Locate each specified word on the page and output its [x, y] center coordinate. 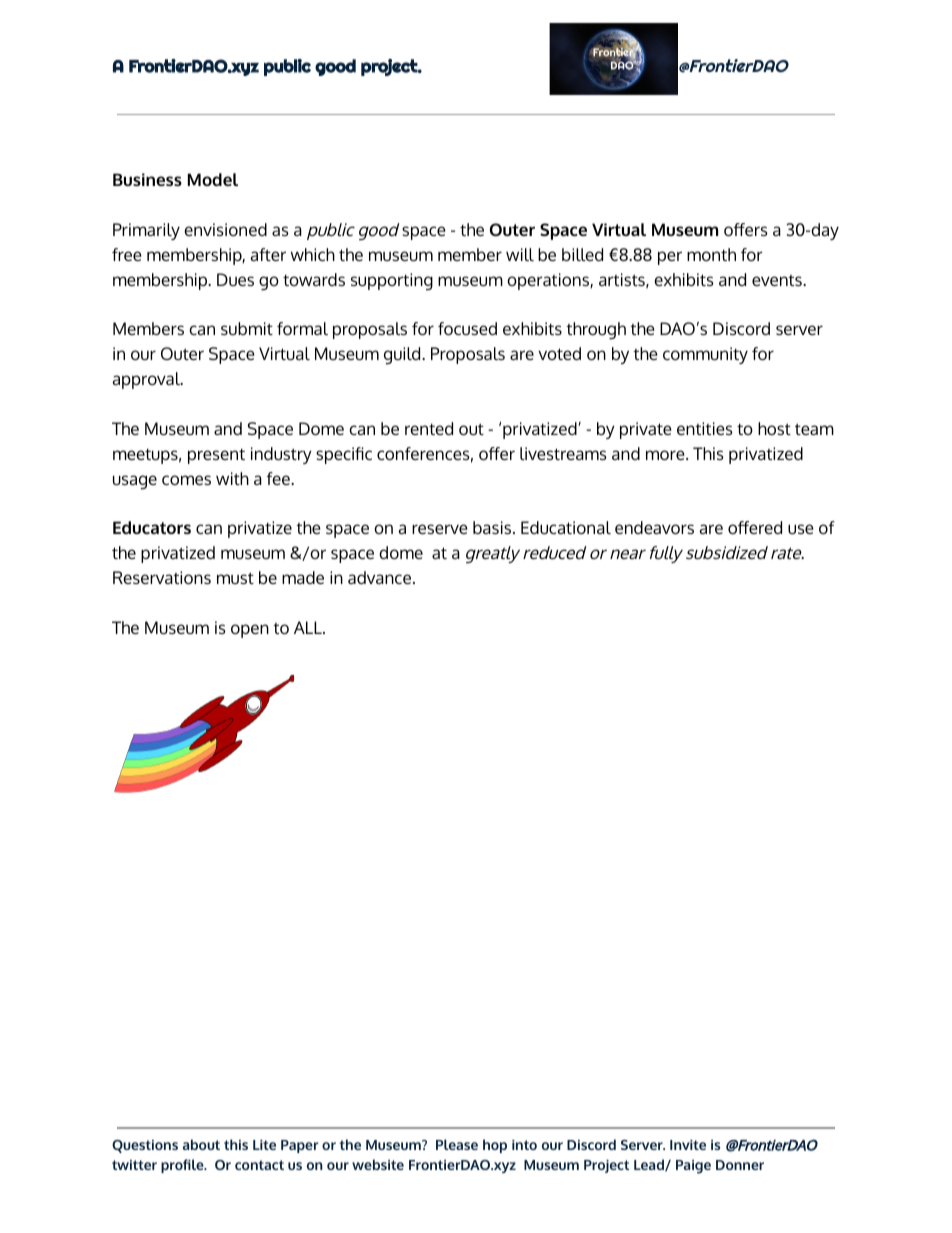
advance [381, 577]
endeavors [654, 527]
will [520, 254]
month [711, 254]
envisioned [225, 229]
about [201, 1144]
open [250, 631]
